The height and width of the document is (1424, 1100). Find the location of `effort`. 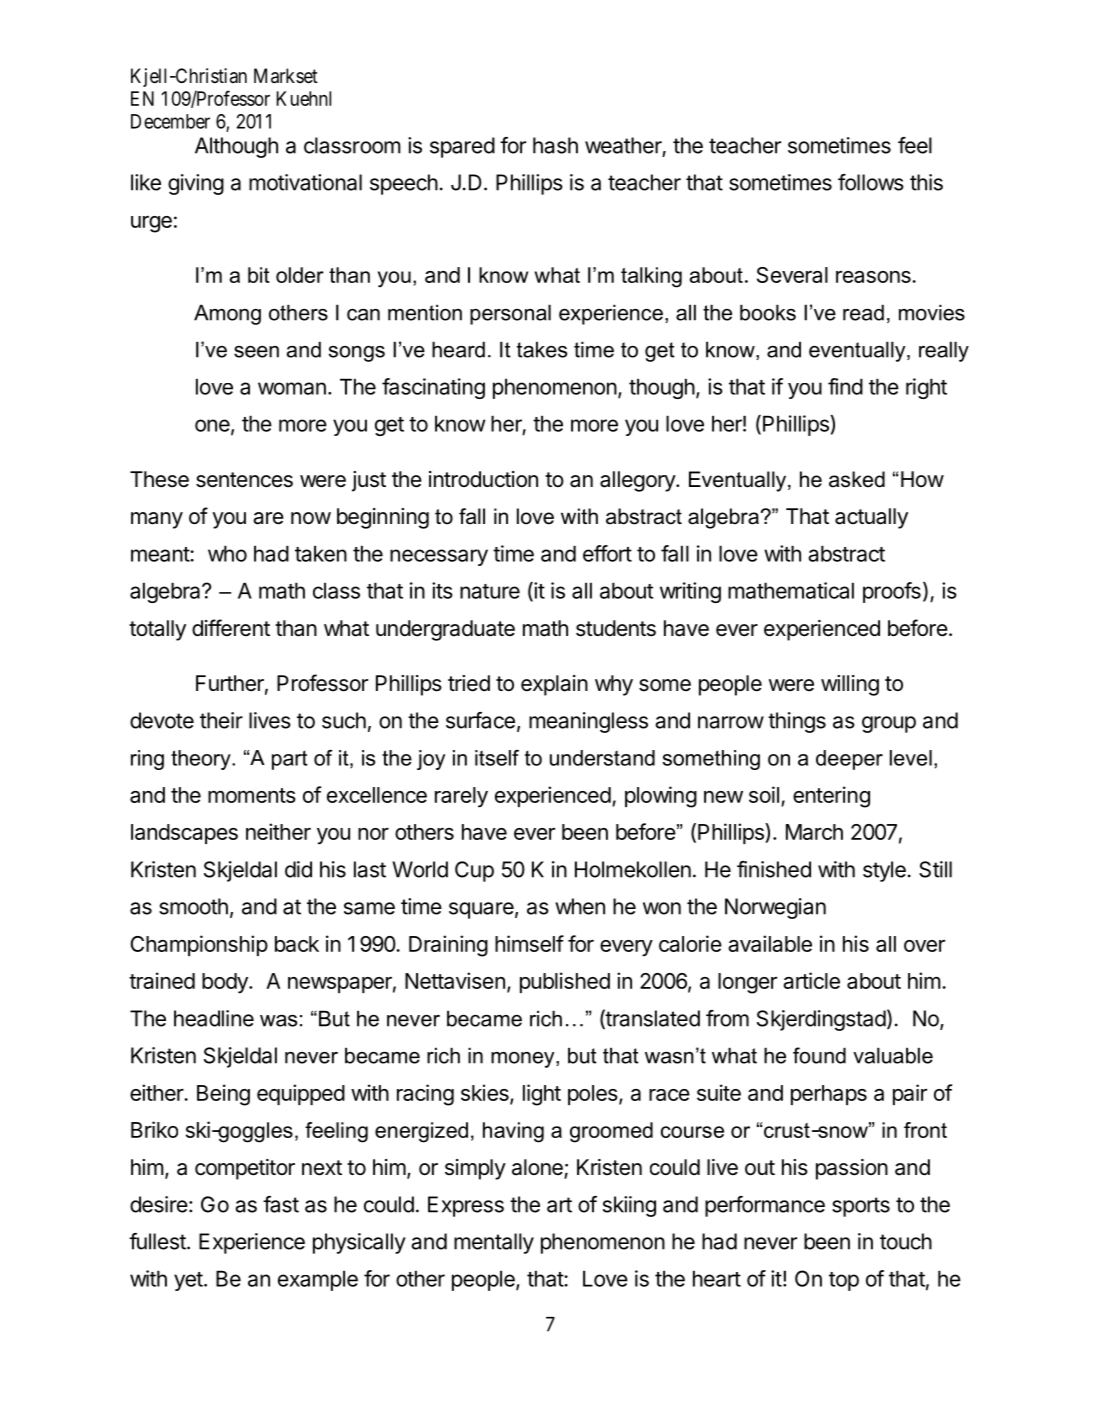

effort is located at coordinates (607, 553).
